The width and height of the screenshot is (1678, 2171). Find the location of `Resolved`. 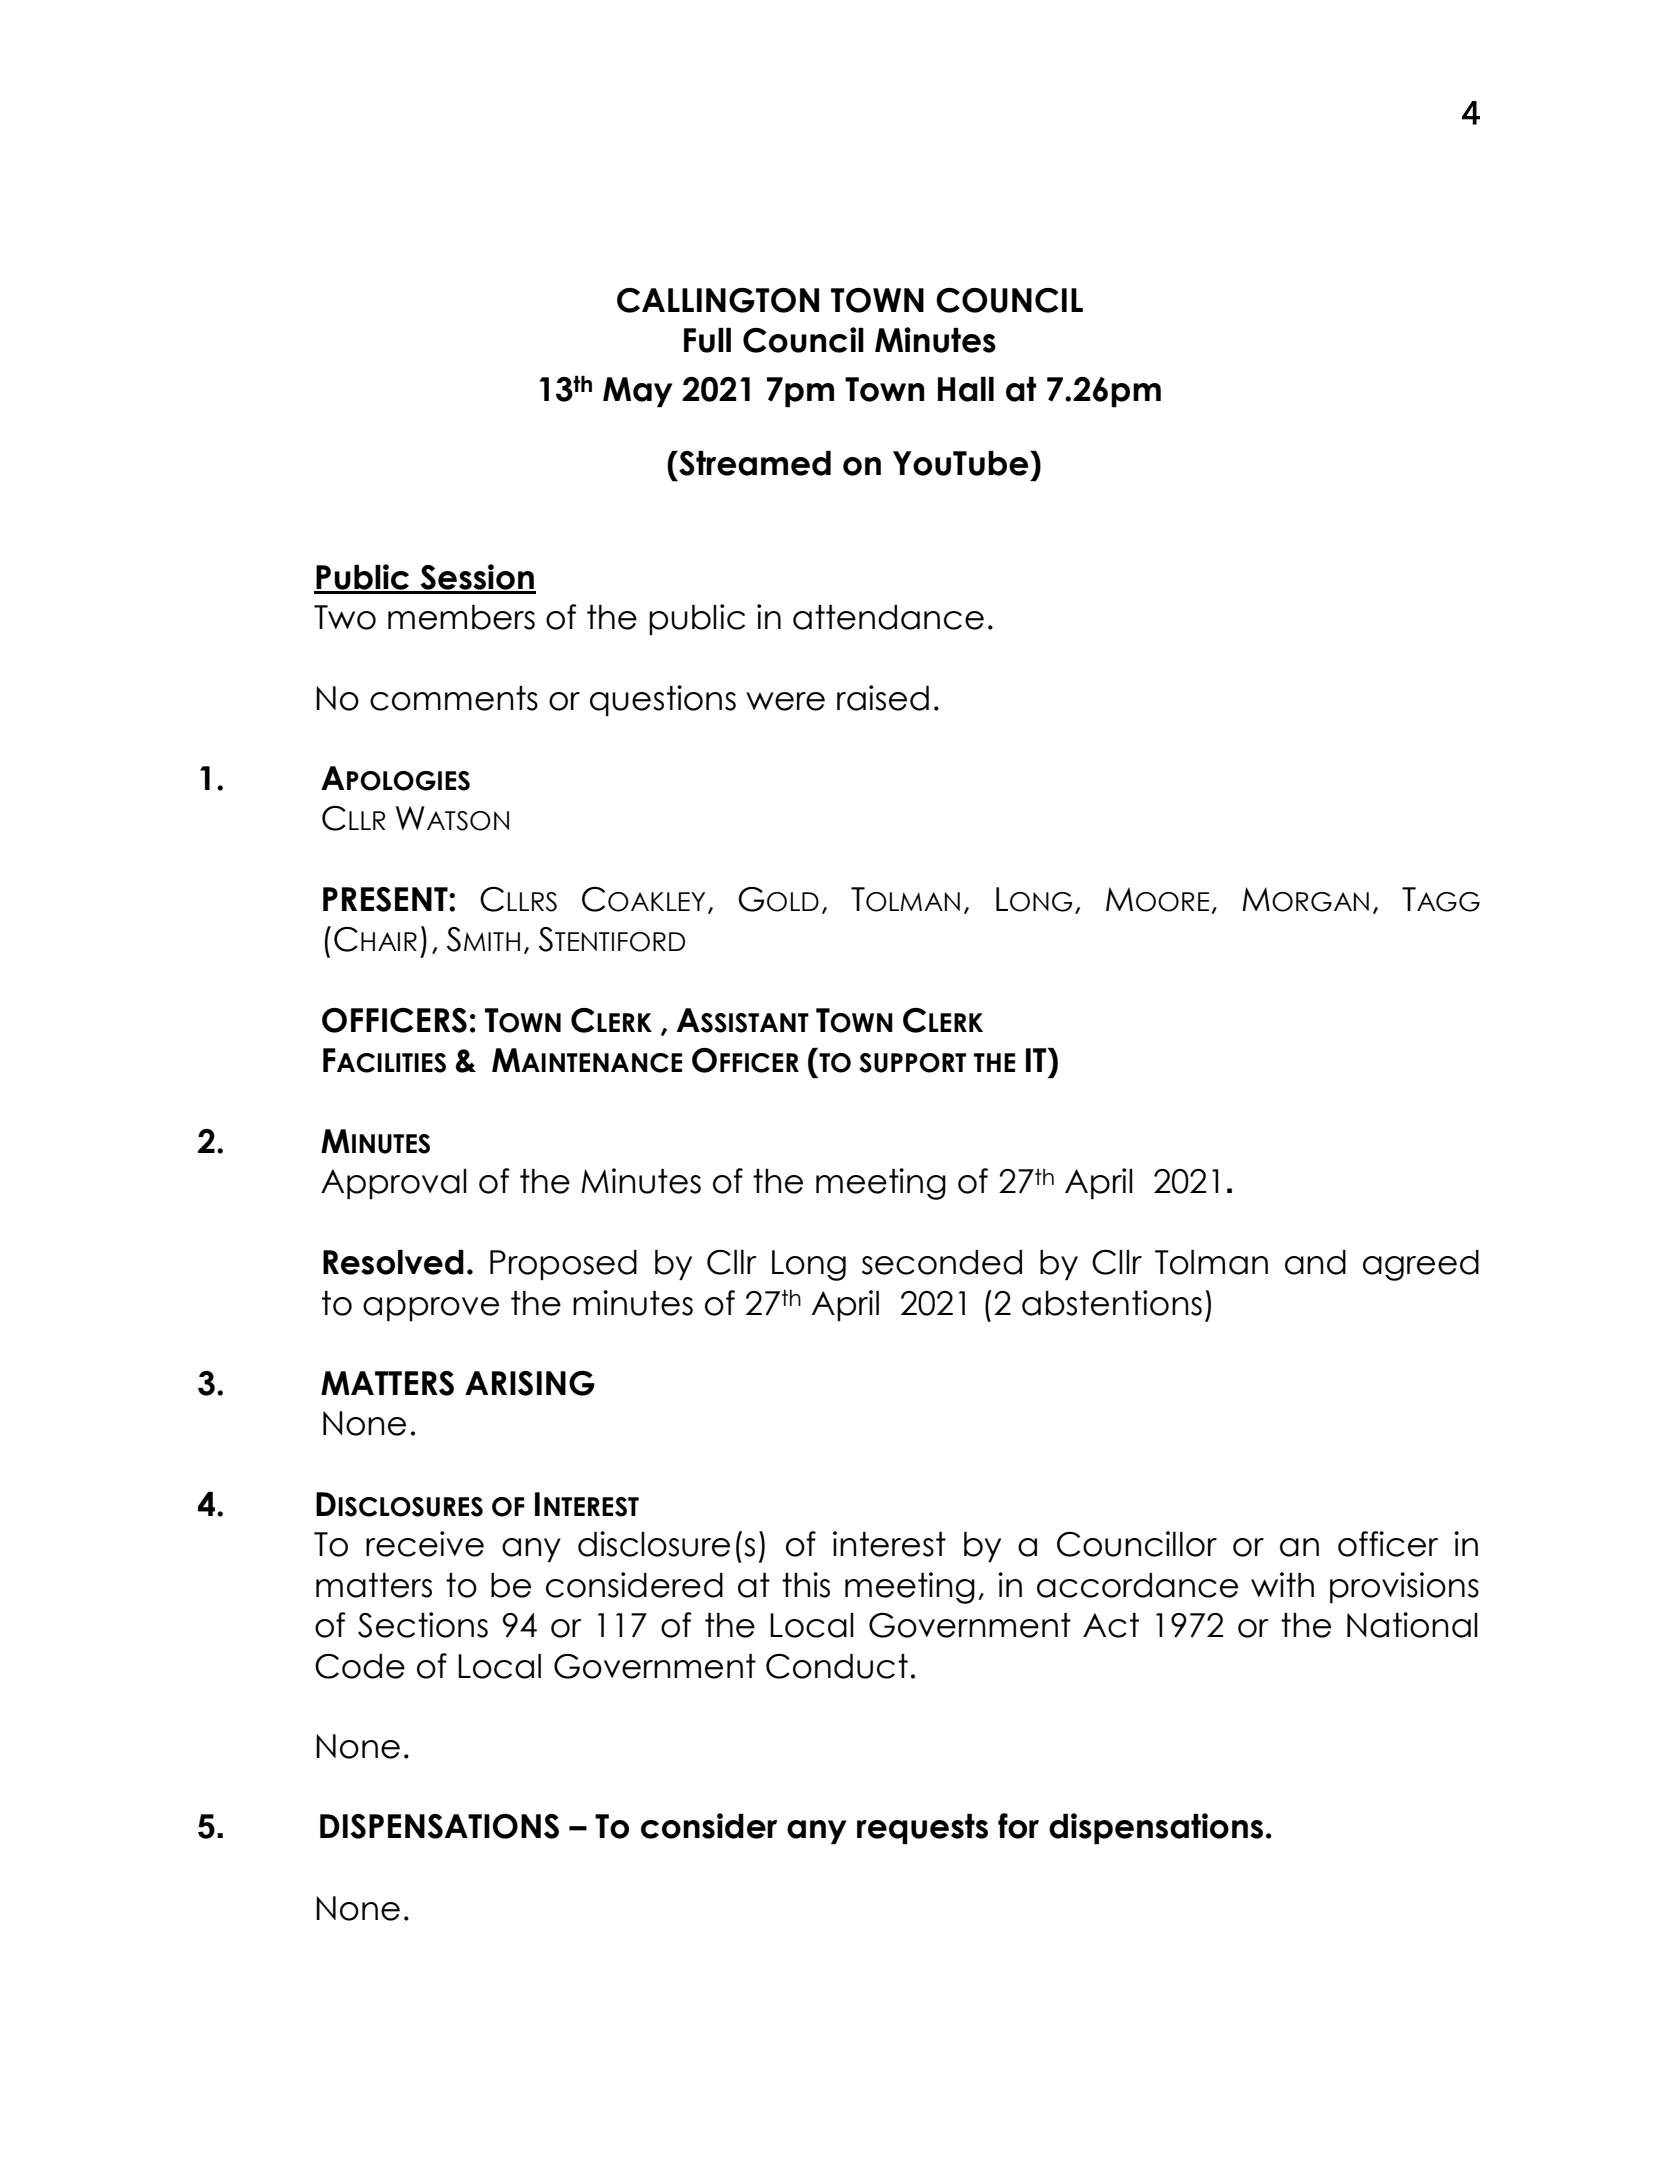

Resolved is located at coordinates (393, 1262).
